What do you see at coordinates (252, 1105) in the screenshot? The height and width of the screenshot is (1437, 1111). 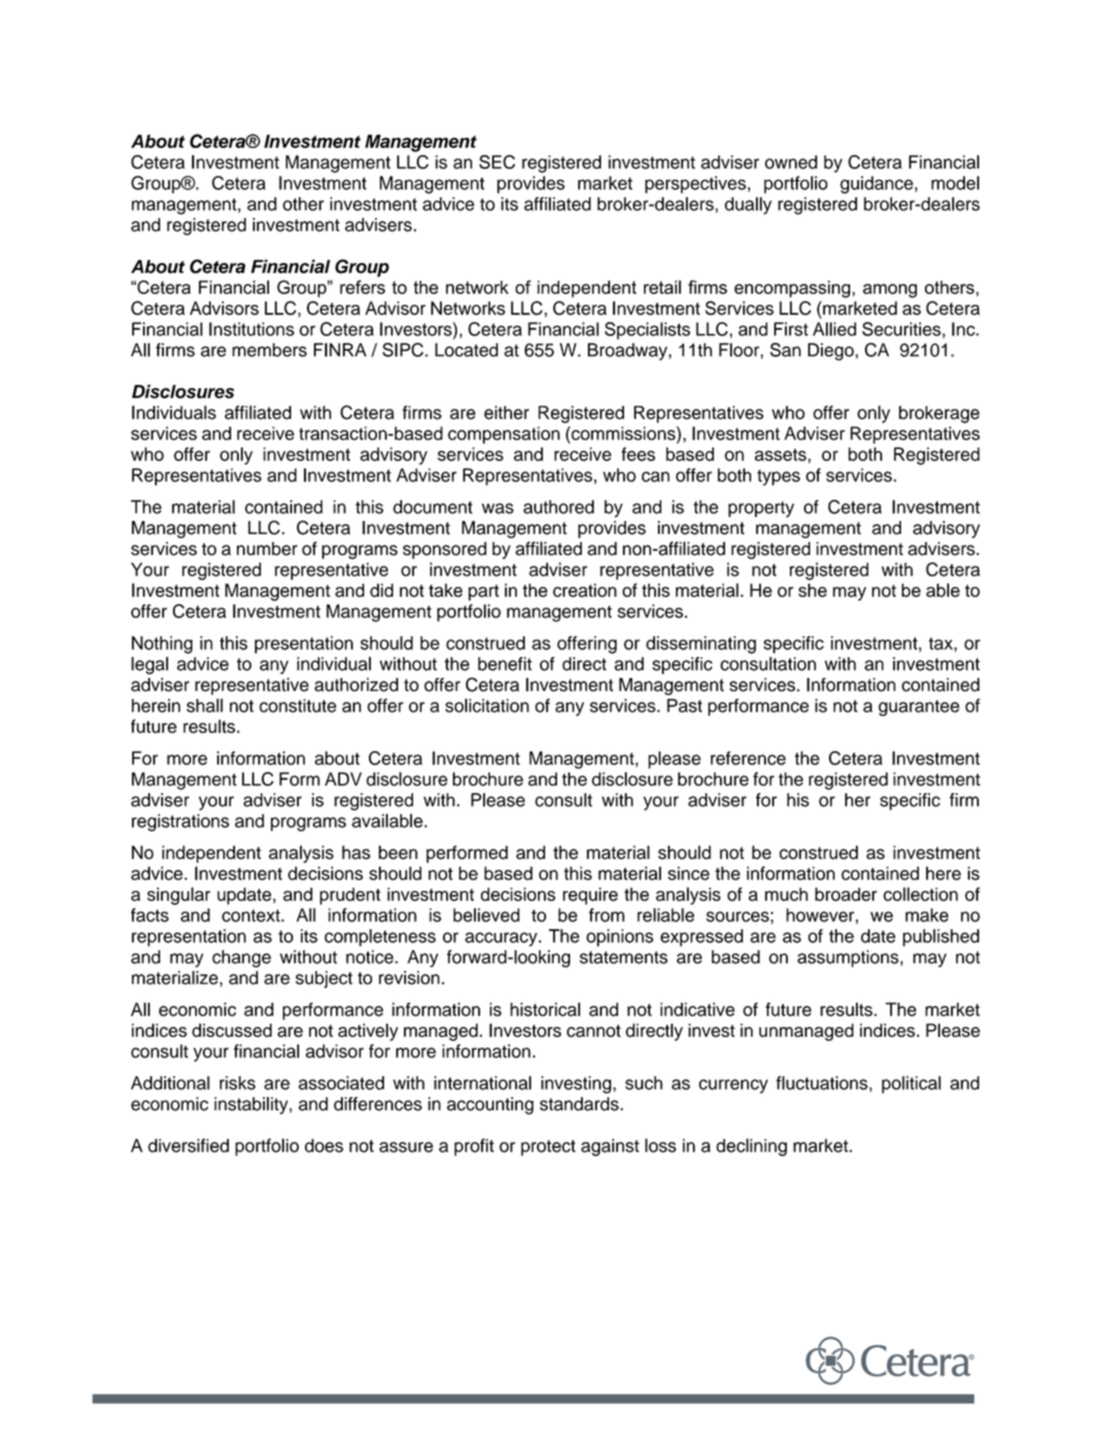 I see `instability` at bounding box center [252, 1105].
